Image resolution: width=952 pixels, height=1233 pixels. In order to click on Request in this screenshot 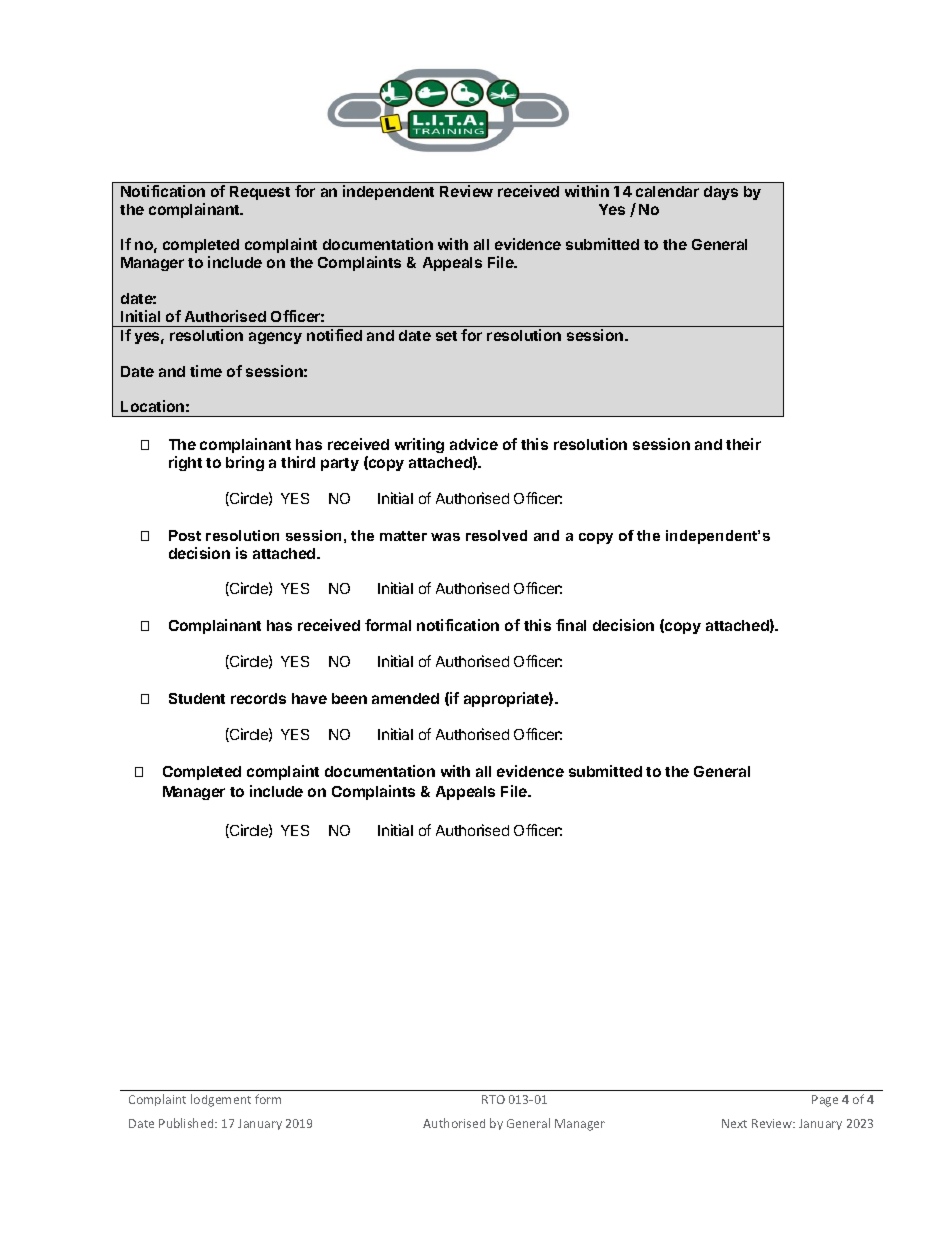, I will do `click(260, 193)`.
